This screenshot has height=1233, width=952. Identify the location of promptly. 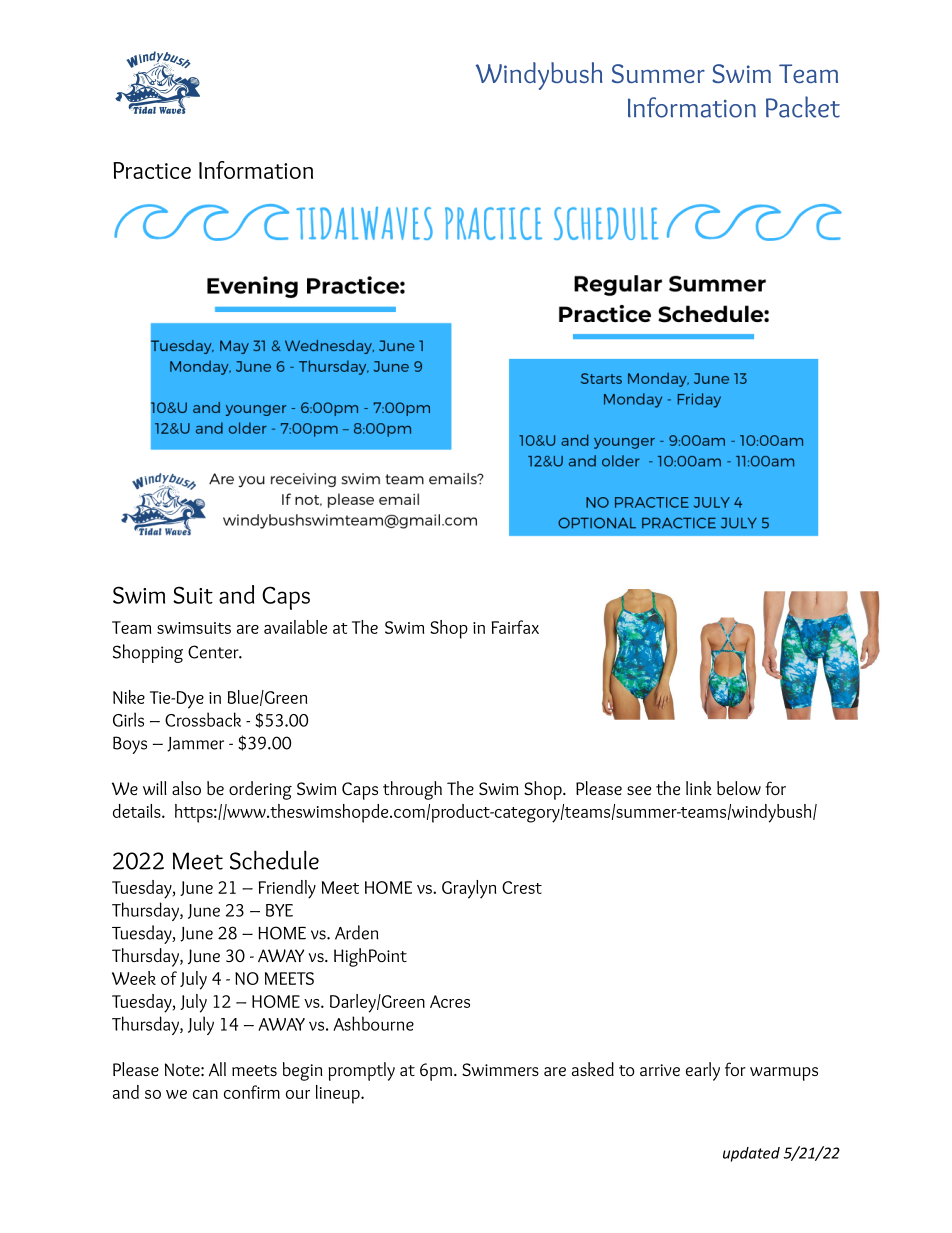
(361, 1071).
